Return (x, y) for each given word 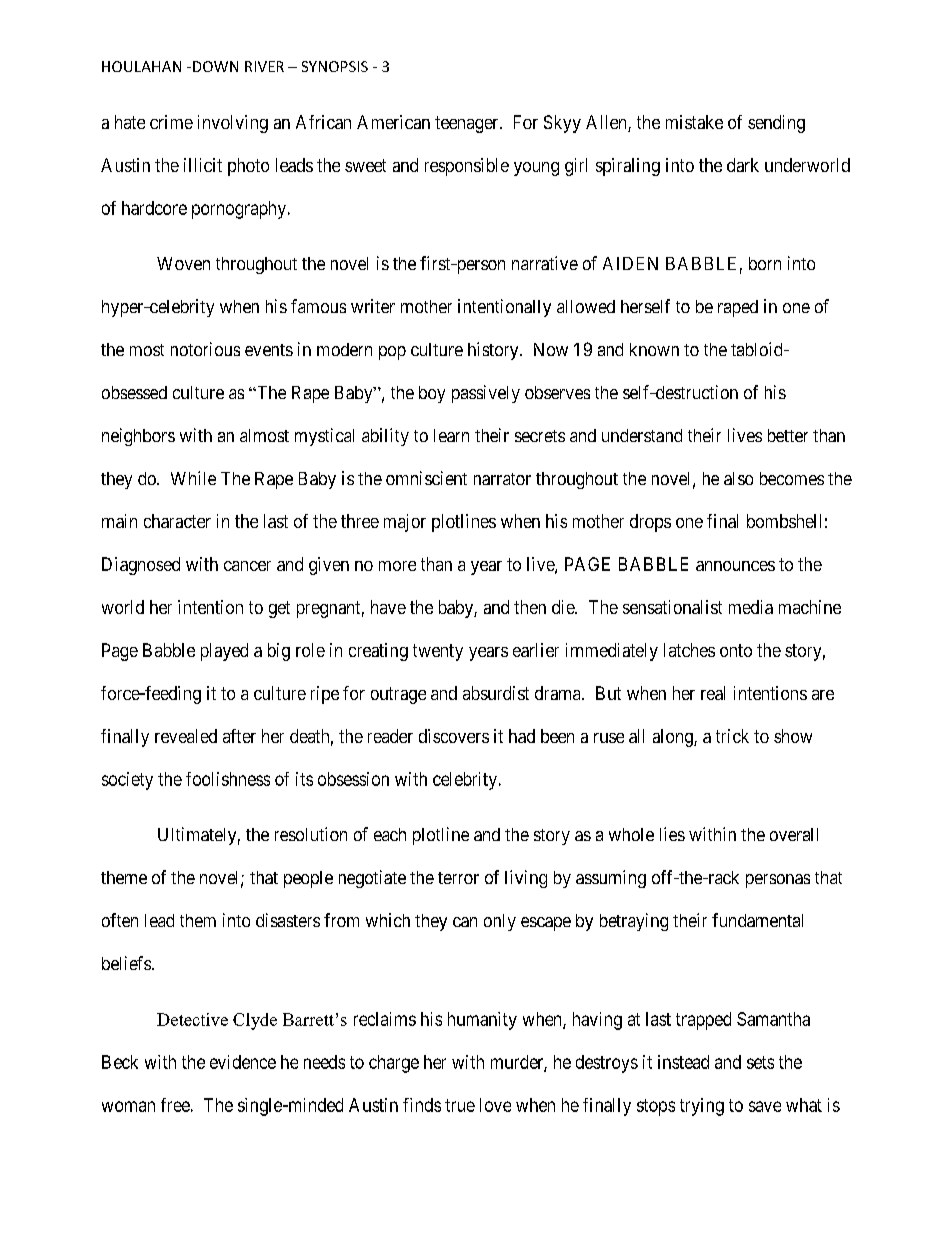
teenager (468, 124)
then (530, 607)
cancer (247, 566)
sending (776, 124)
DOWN (215, 66)
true (460, 1105)
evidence (243, 1062)
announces (735, 566)
